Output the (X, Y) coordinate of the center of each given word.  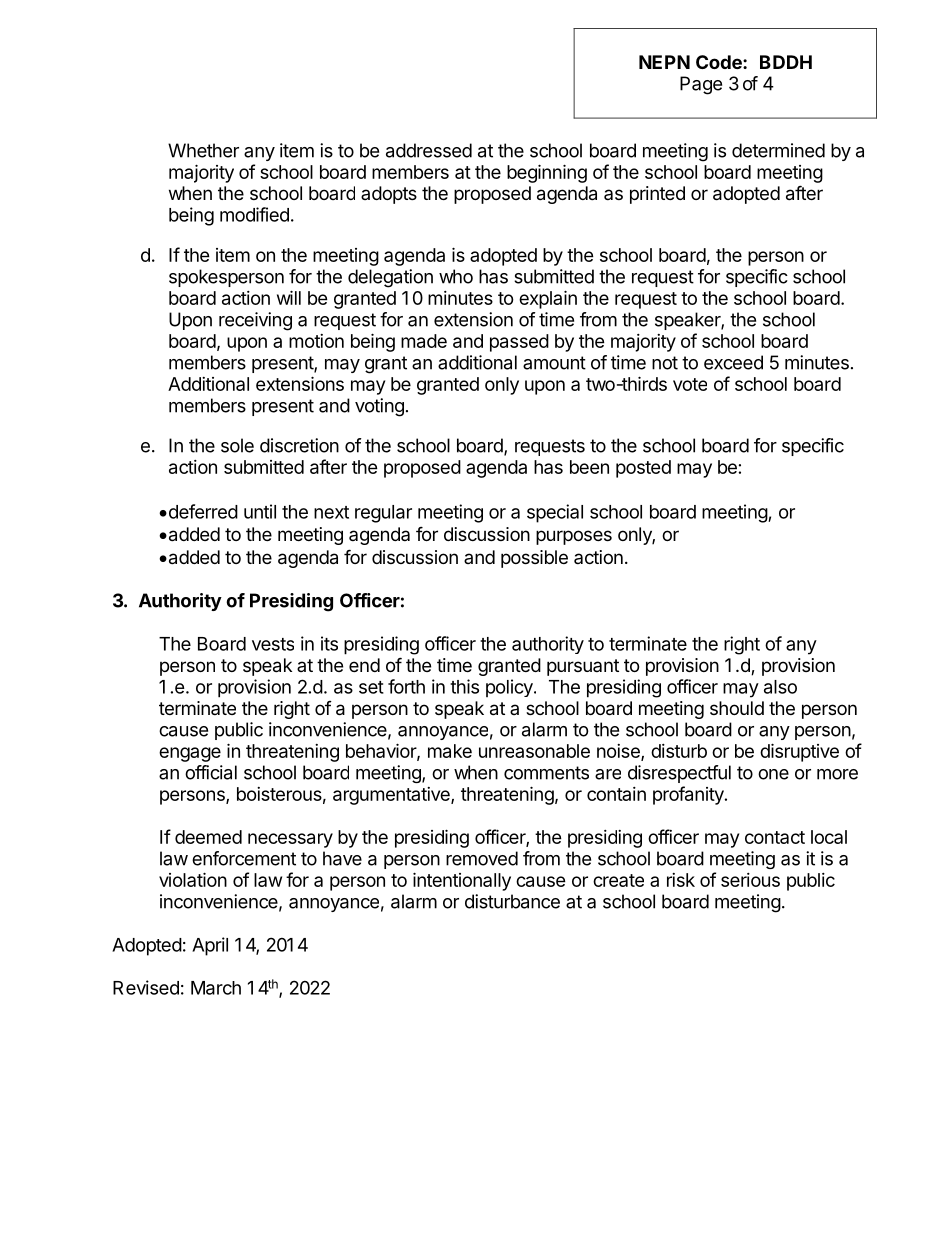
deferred (202, 511)
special (555, 513)
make (450, 751)
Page (701, 85)
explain (548, 299)
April (210, 946)
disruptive (799, 752)
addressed (429, 150)
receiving (255, 321)
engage (190, 754)
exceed (733, 362)
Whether (203, 150)
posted (643, 469)
